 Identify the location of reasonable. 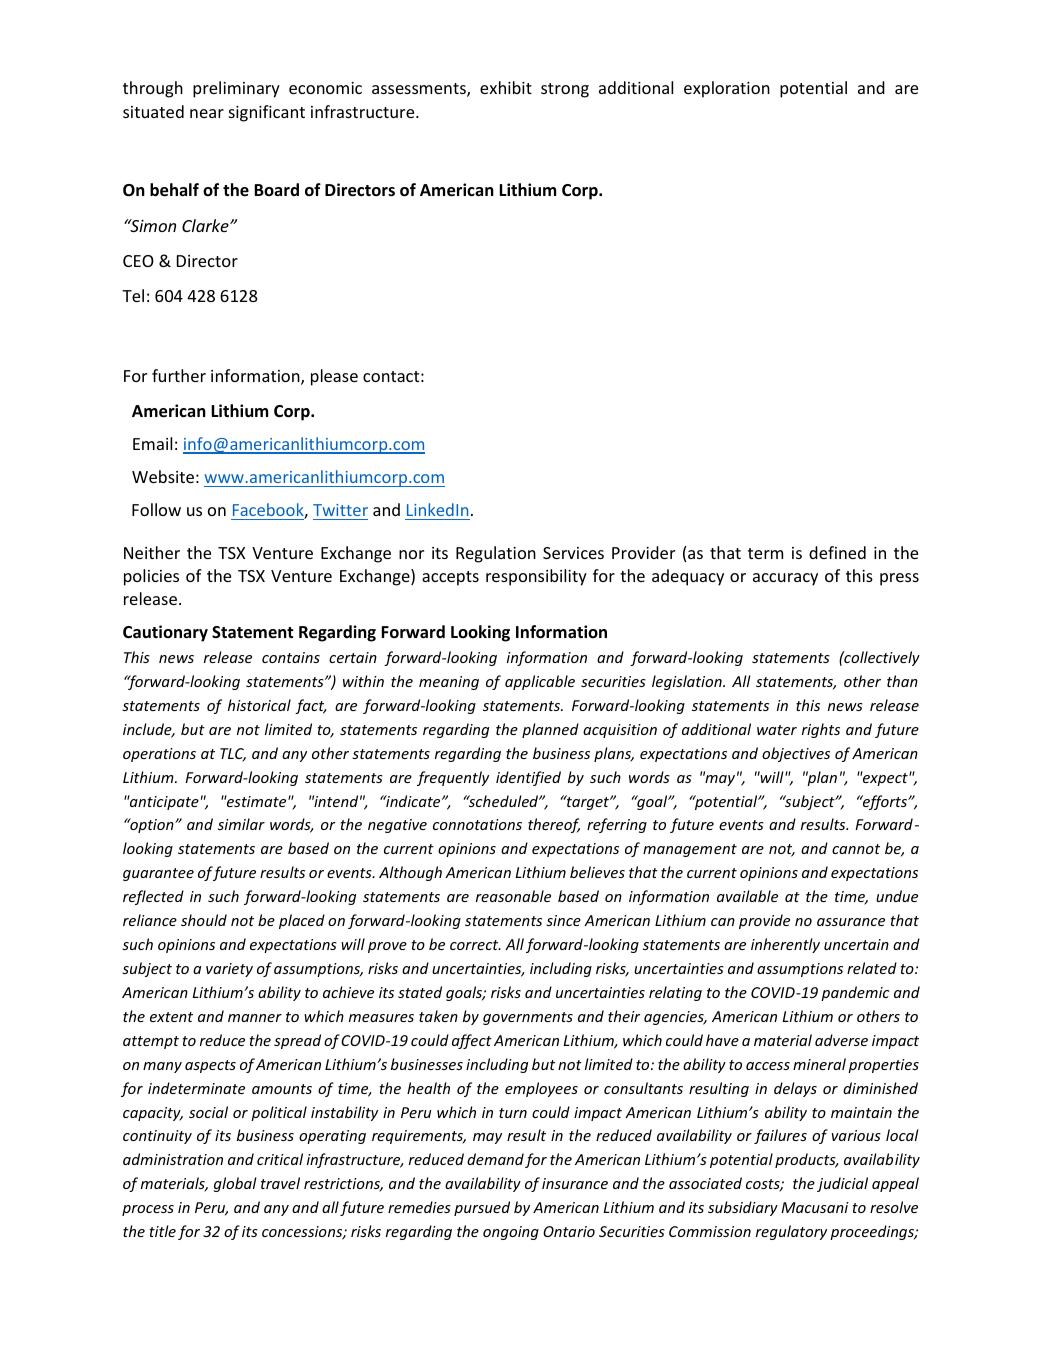
(513, 896).
